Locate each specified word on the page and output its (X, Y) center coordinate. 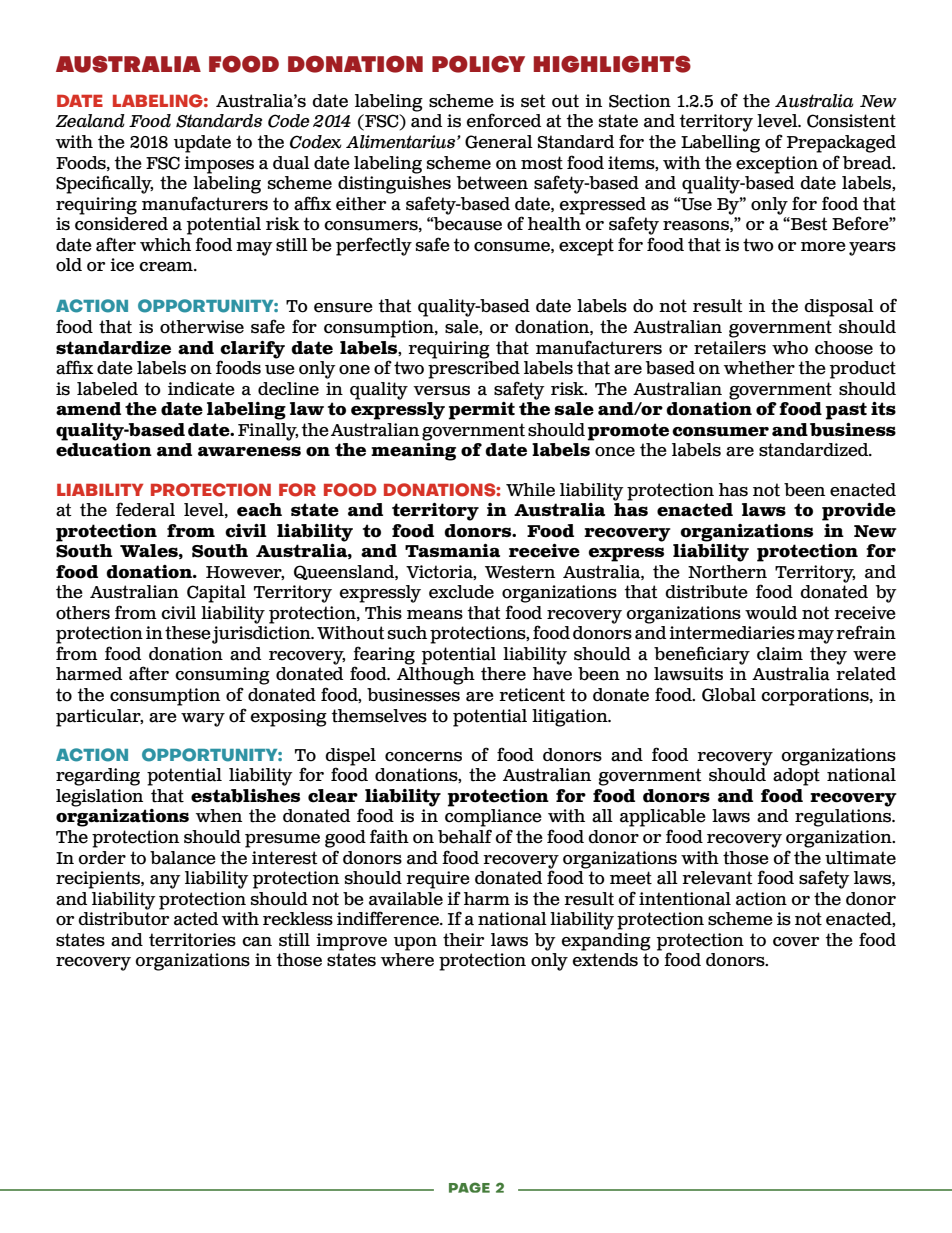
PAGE (469, 1187)
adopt (796, 777)
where (407, 960)
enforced (503, 120)
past (846, 411)
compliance (493, 818)
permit (482, 411)
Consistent (851, 121)
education (104, 450)
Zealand (90, 121)
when (219, 816)
